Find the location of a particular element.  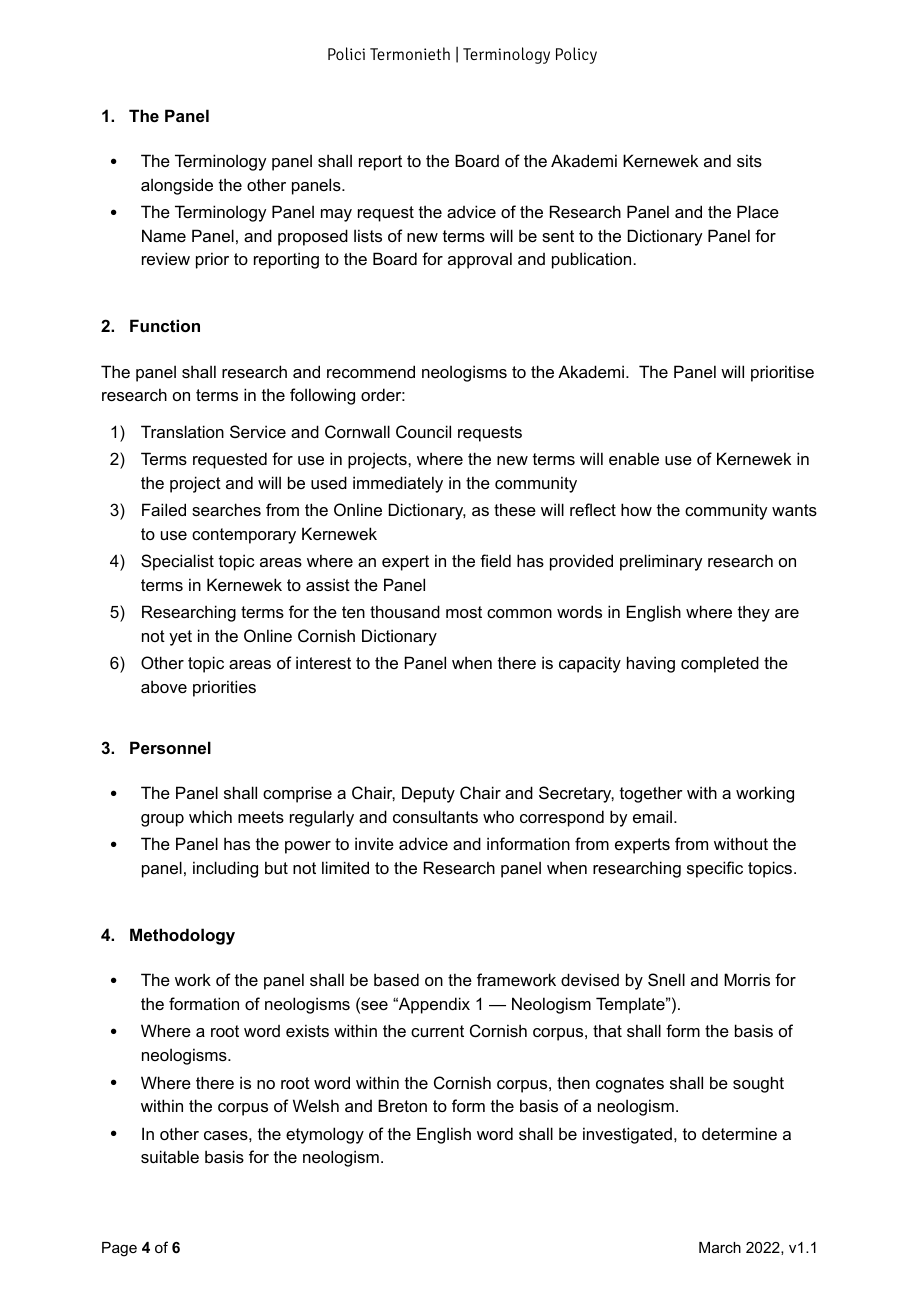

suitable is located at coordinates (170, 1156).
